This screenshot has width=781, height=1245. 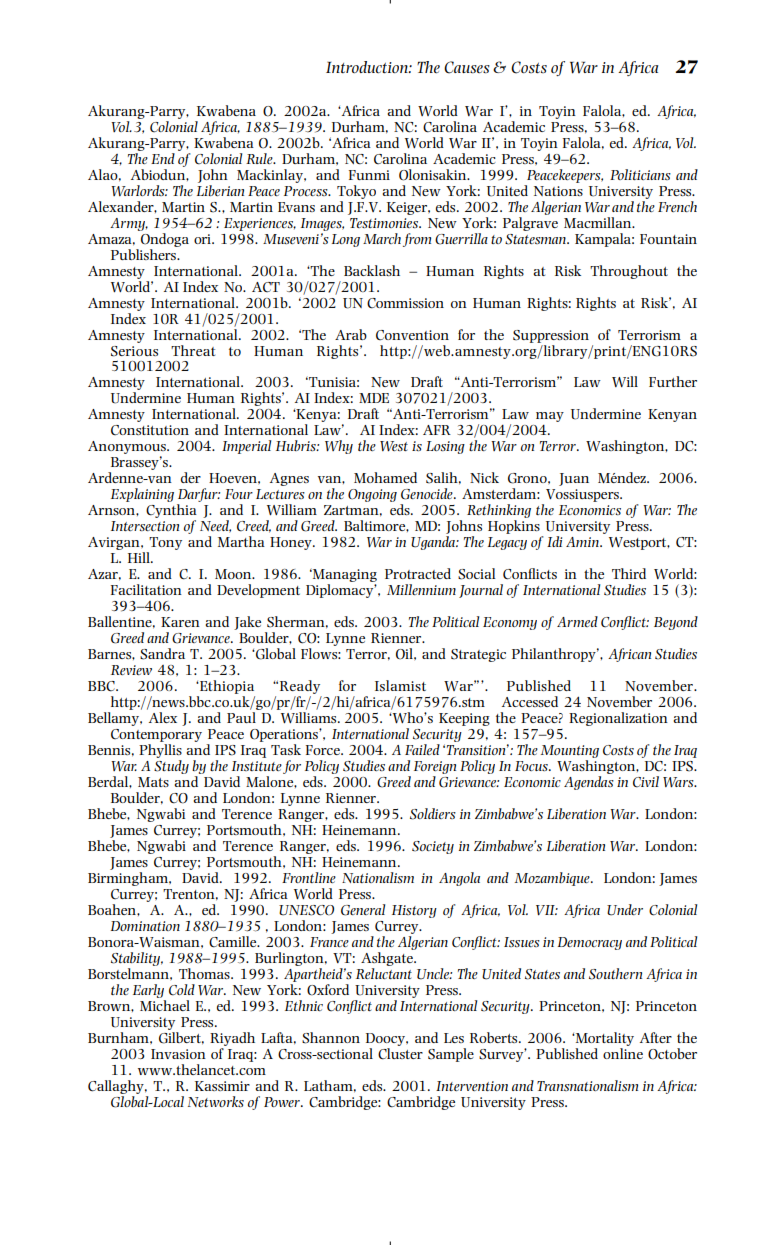 What do you see at coordinates (629, 573) in the screenshot?
I see `Third` at bounding box center [629, 573].
